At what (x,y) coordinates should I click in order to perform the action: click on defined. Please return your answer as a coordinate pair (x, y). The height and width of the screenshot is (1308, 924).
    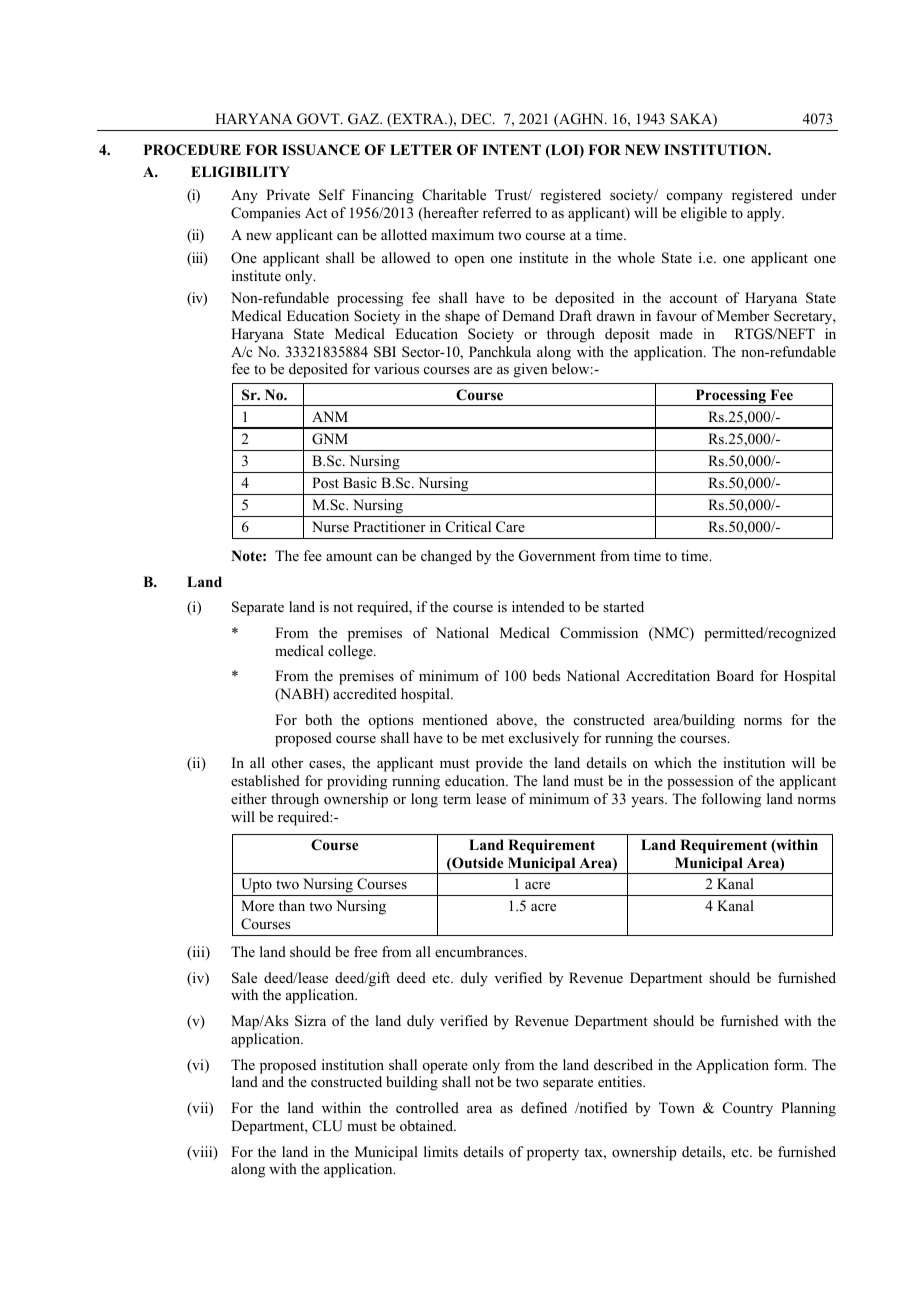
    Looking at the image, I should click on (544, 1107).
